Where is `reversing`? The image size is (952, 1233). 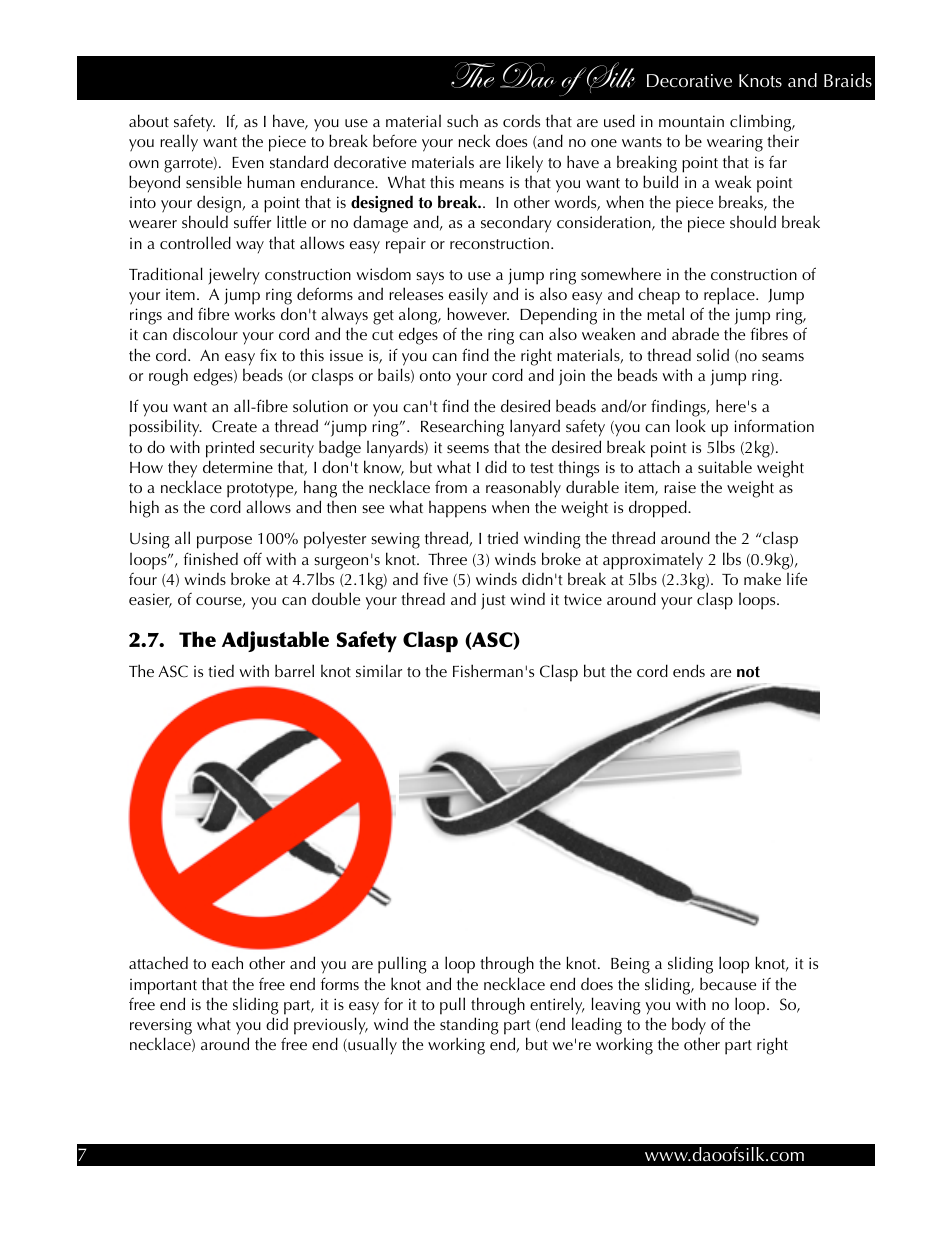 reversing is located at coordinates (161, 1026).
